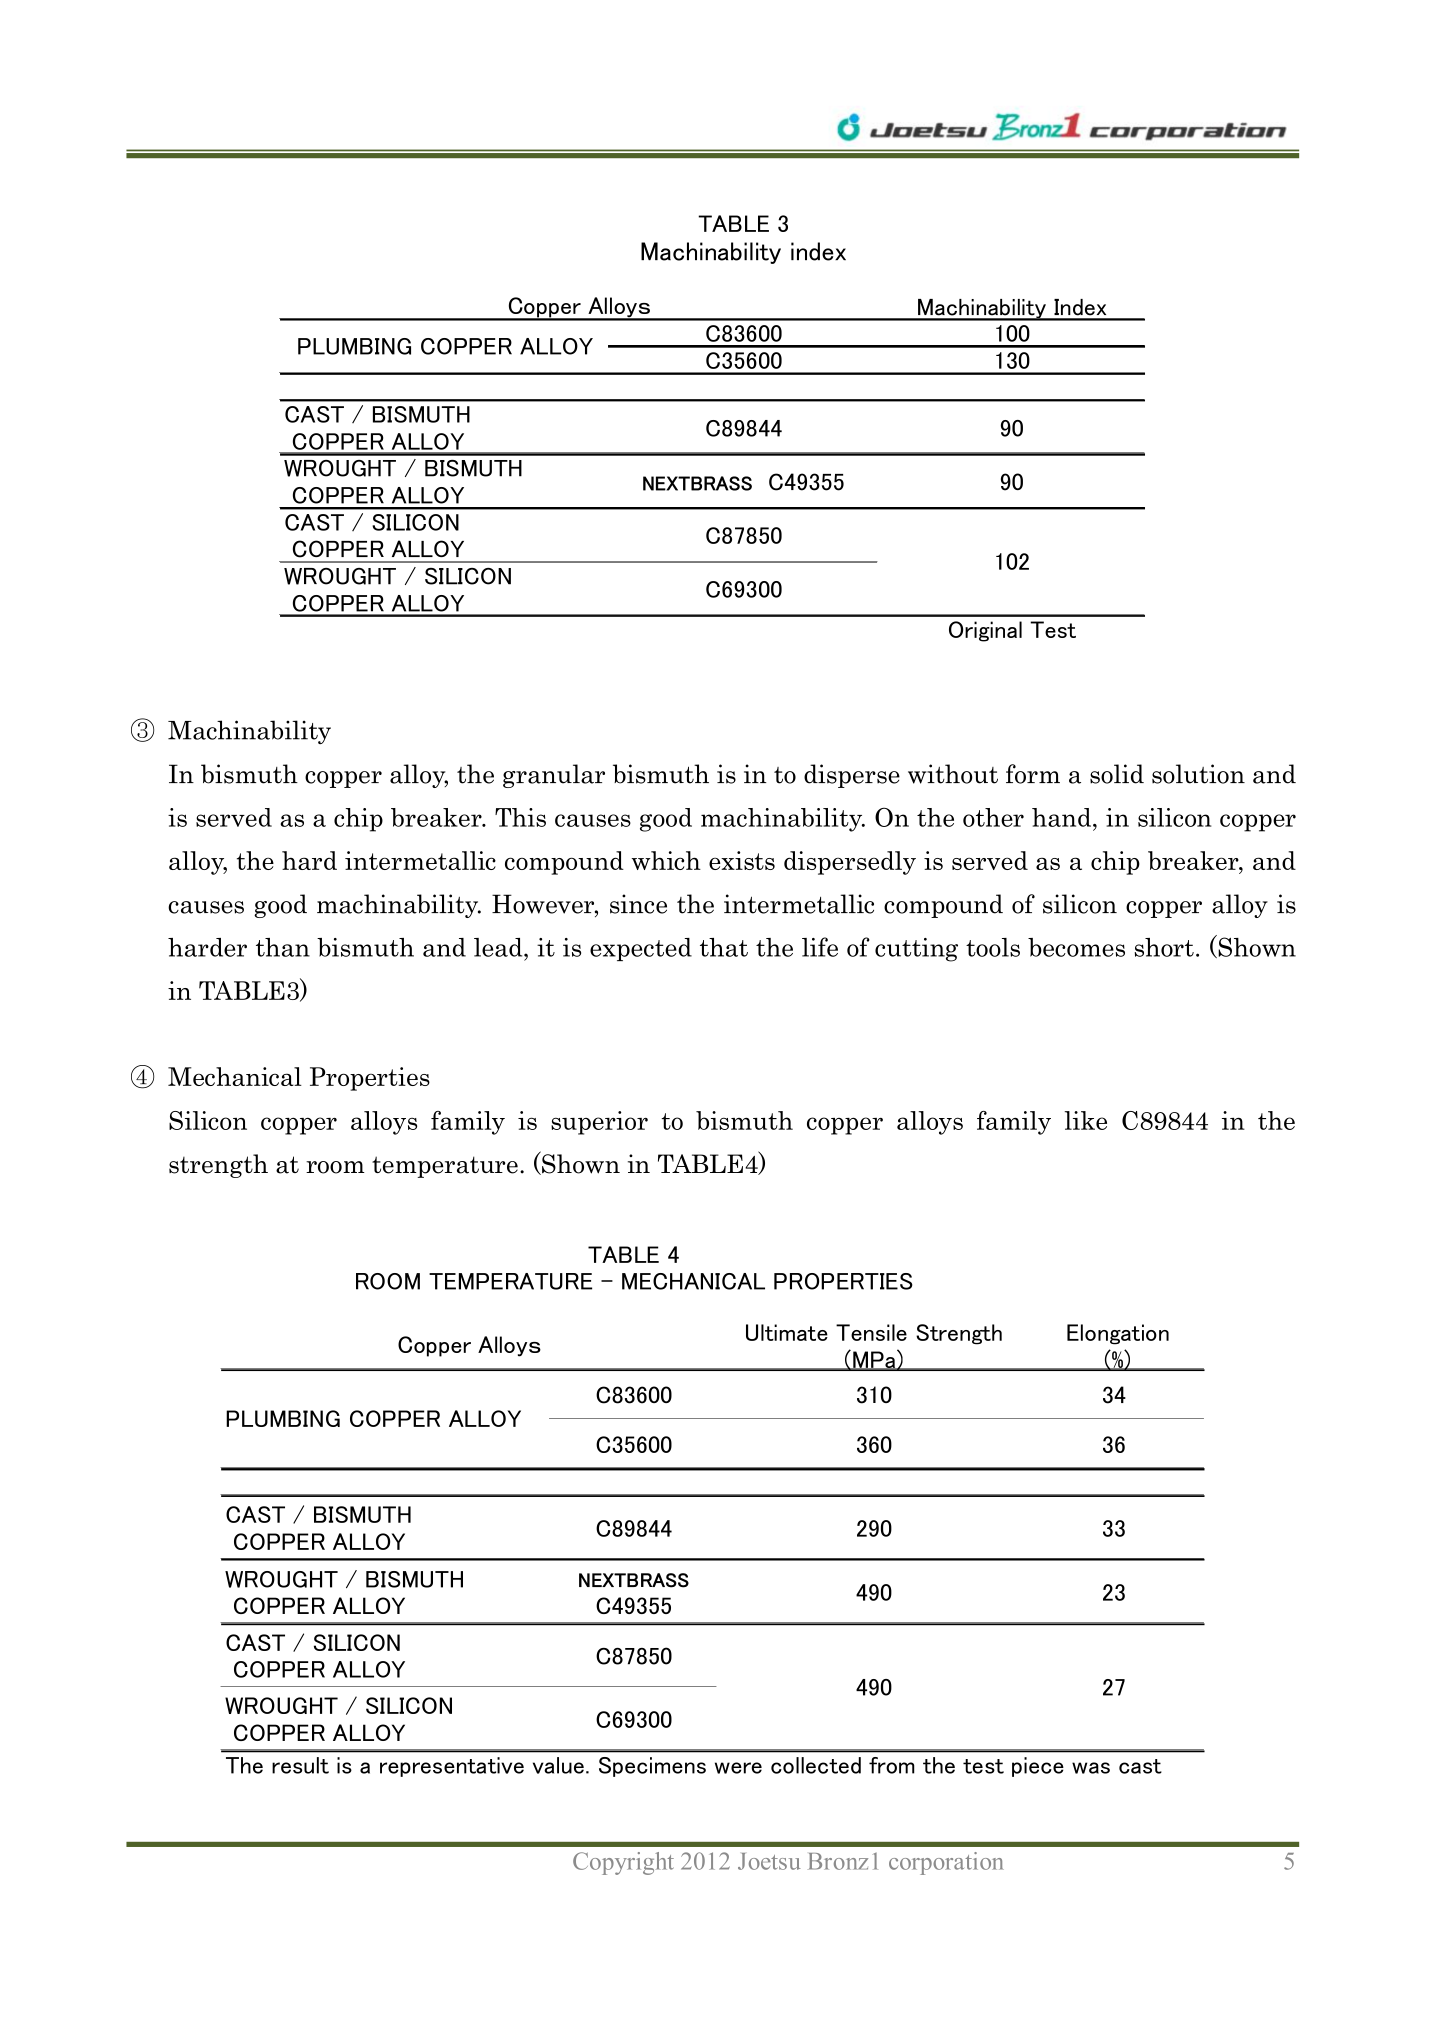 This document has width=1432, height=2026. Describe the element at coordinates (499, 947) in the document. I see `lead` at that location.
